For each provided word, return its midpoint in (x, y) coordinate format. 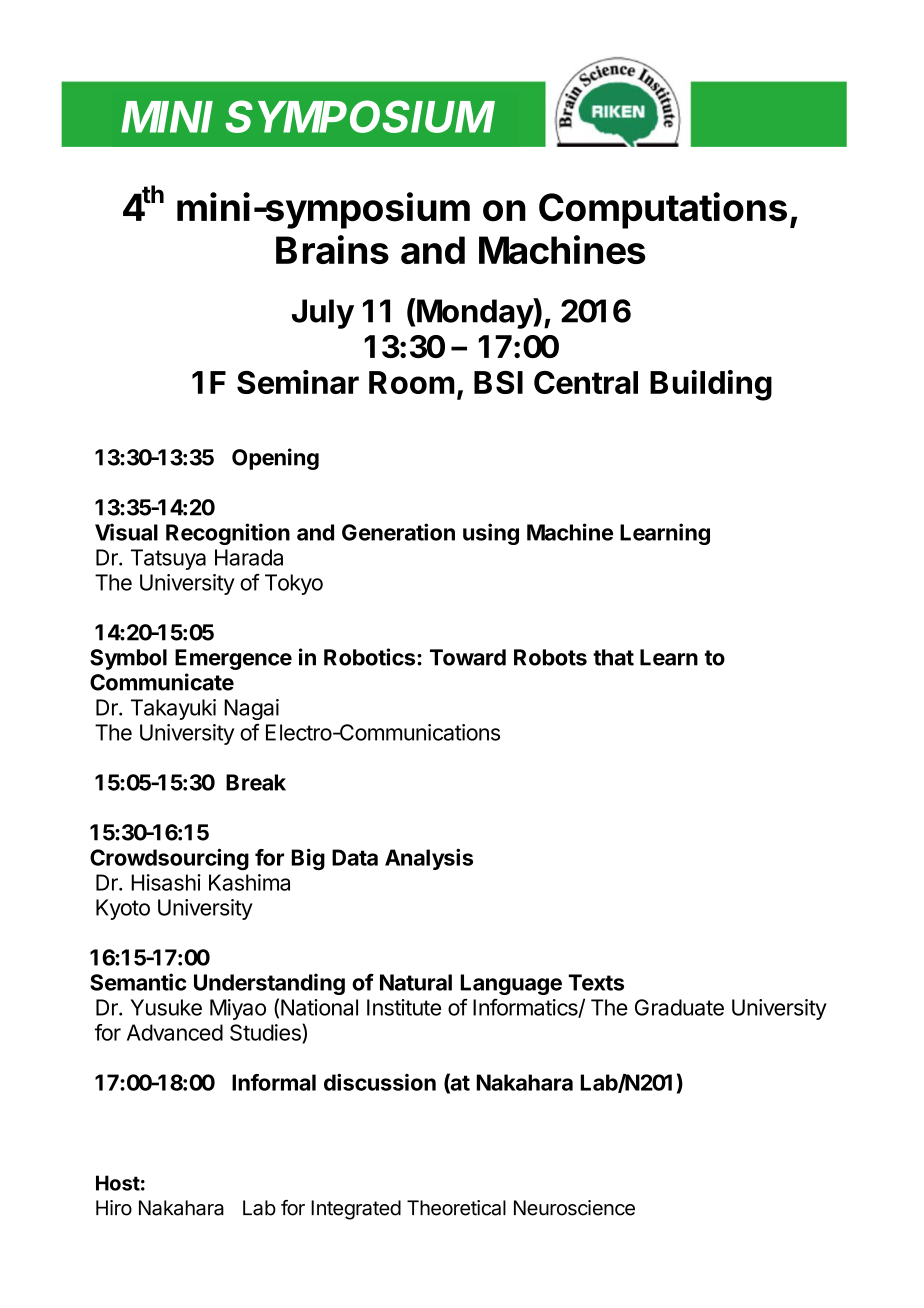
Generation (398, 532)
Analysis (429, 859)
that (613, 657)
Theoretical (456, 1208)
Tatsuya (168, 559)
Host (118, 1183)
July (323, 314)
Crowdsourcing (169, 859)
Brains (332, 249)
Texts (596, 982)
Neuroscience (574, 1208)
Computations (663, 210)
